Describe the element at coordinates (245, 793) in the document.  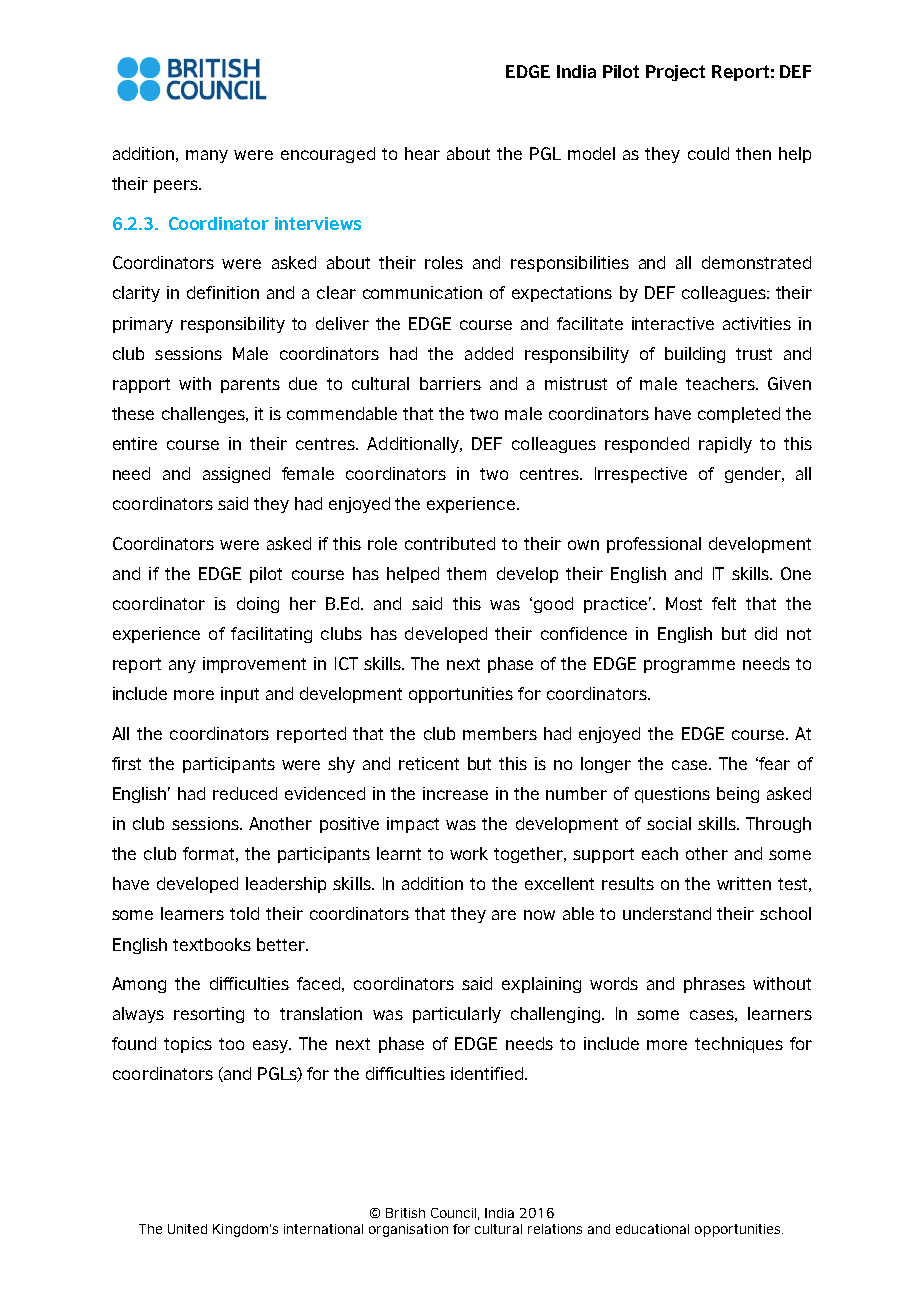
I see `reduced` at that location.
